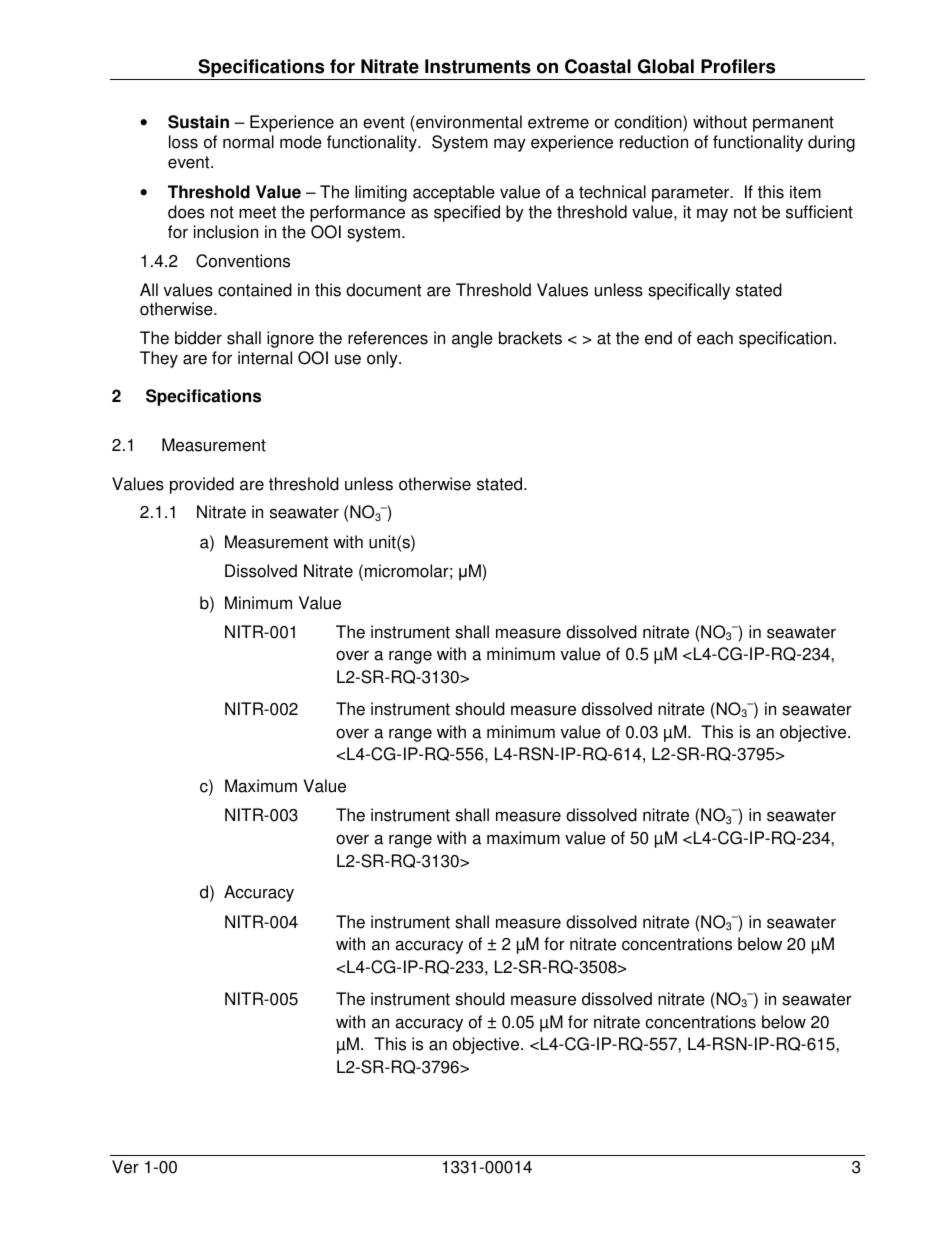 The width and height of the document is (952, 1233). I want to click on document, so click(383, 290).
